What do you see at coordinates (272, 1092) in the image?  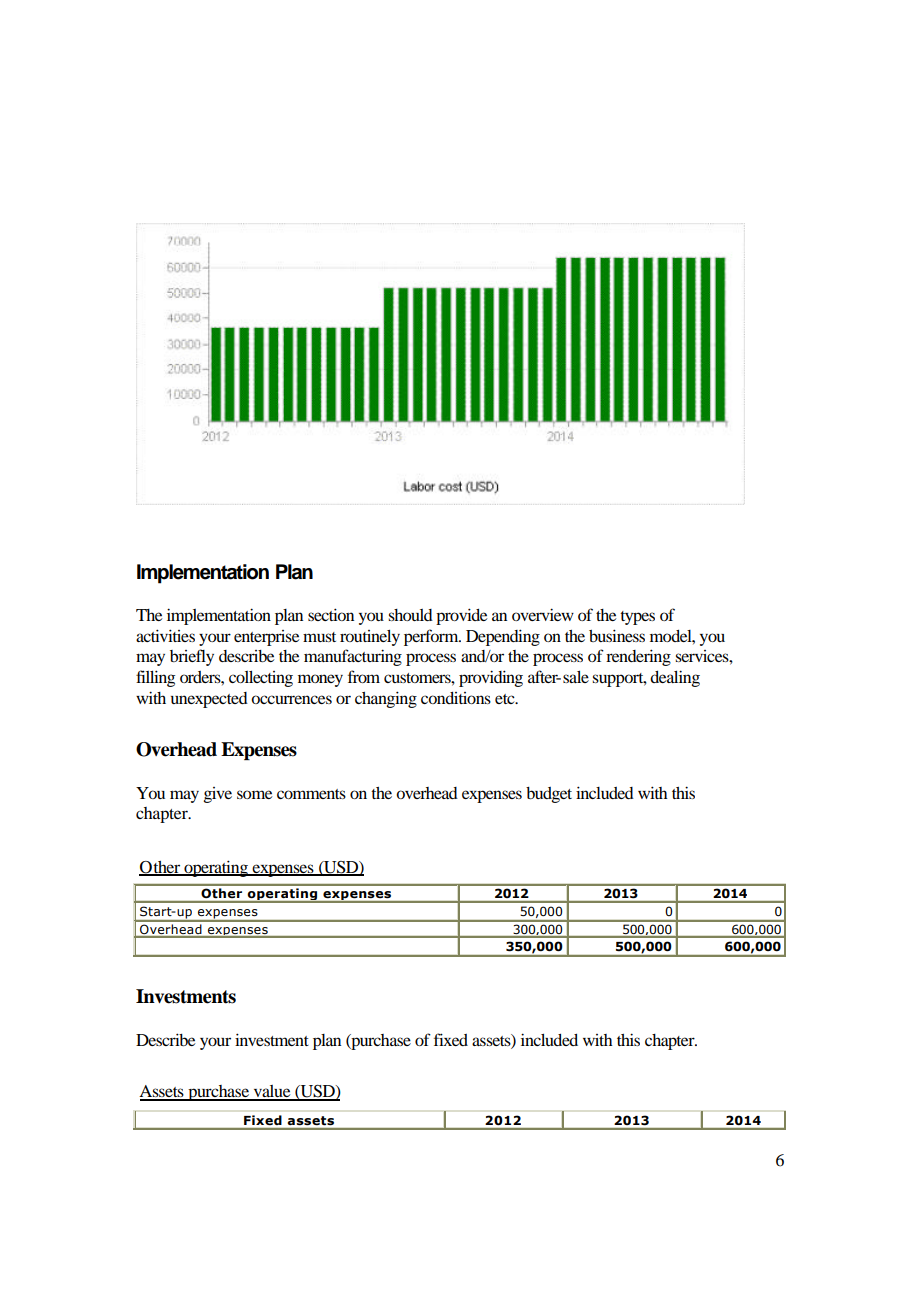 I see `value` at bounding box center [272, 1092].
